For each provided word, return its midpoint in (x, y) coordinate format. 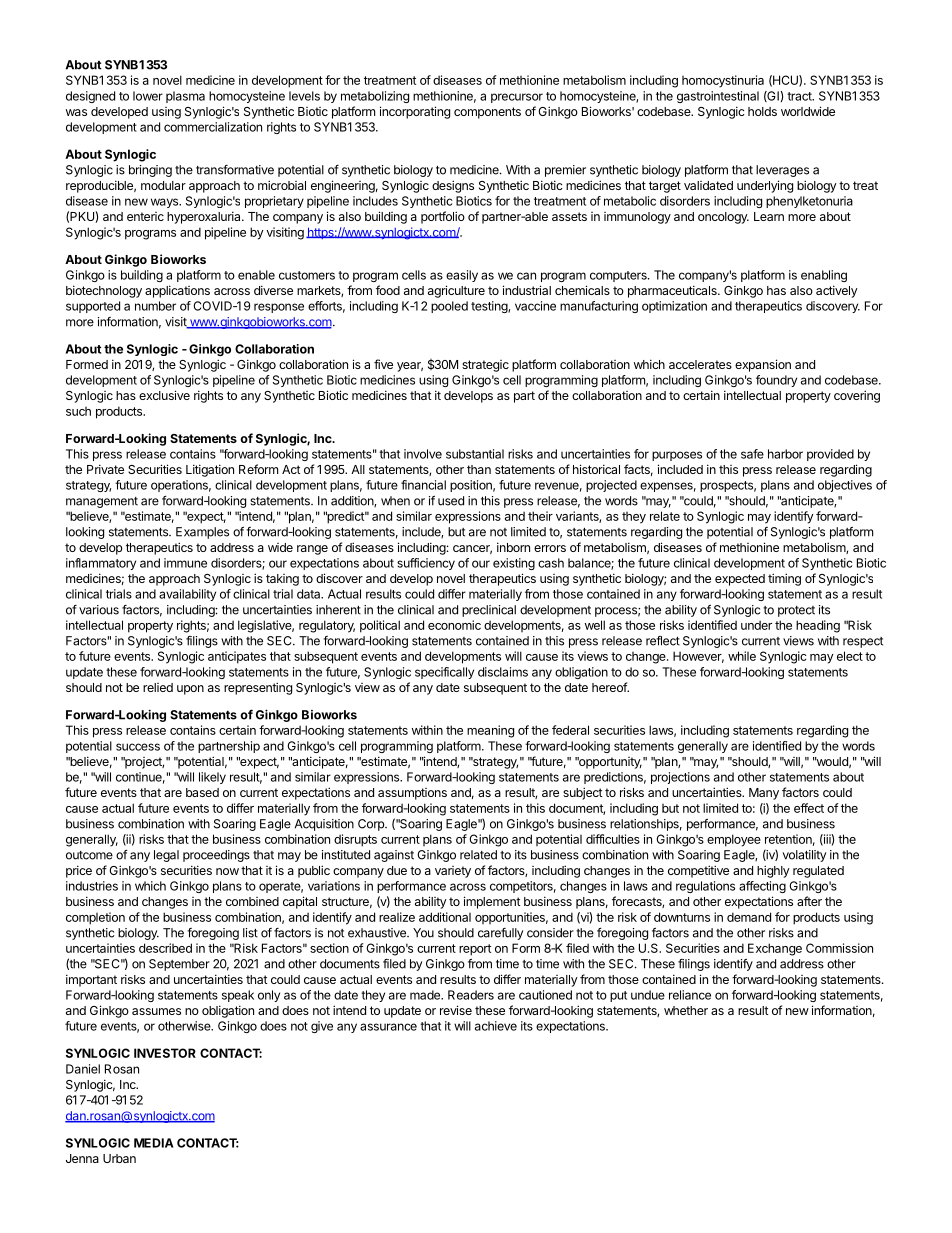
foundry (776, 381)
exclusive (164, 395)
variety (453, 872)
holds (762, 111)
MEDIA (154, 1143)
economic (454, 625)
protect (796, 611)
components (487, 113)
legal (166, 856)
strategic (485, 366)
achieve (496, 1026)
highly (773, 871)
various (99, 610)
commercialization (213, 127)
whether (686, 1010)
